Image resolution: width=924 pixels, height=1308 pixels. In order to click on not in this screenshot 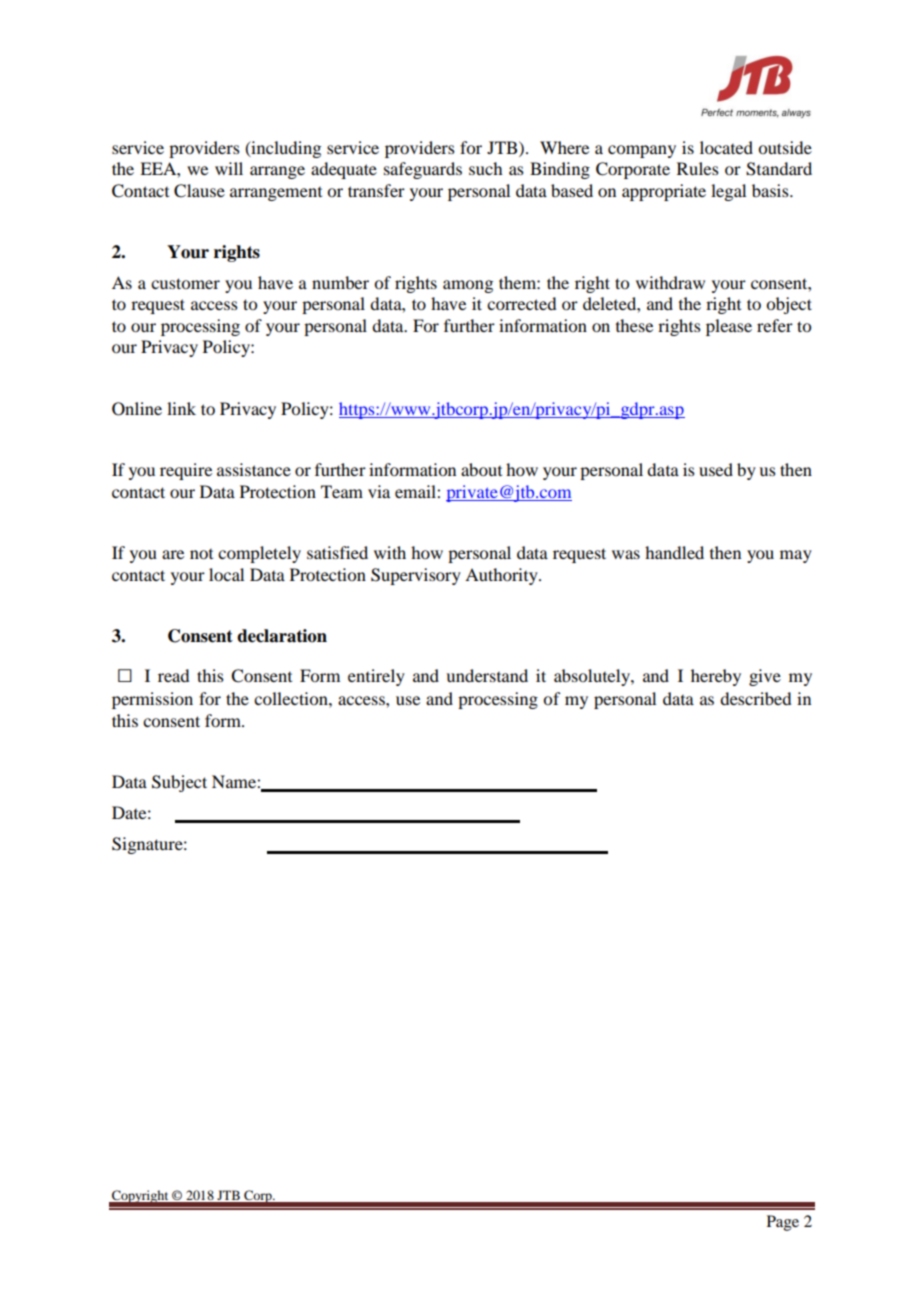, I will do `click(201, 554)`.
